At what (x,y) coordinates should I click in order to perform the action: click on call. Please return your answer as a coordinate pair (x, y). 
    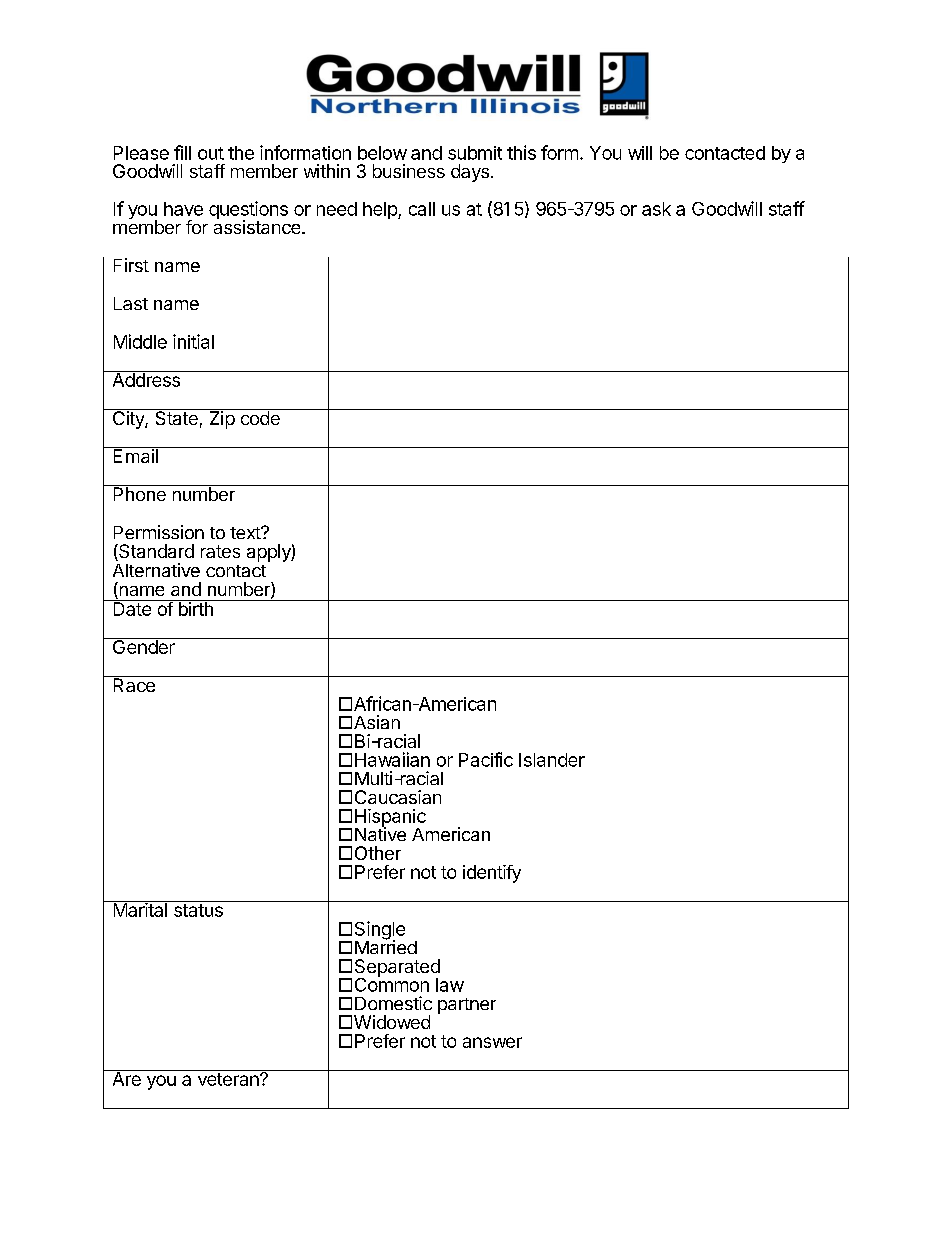
    Looking at the image, I should click on (422, 209).
